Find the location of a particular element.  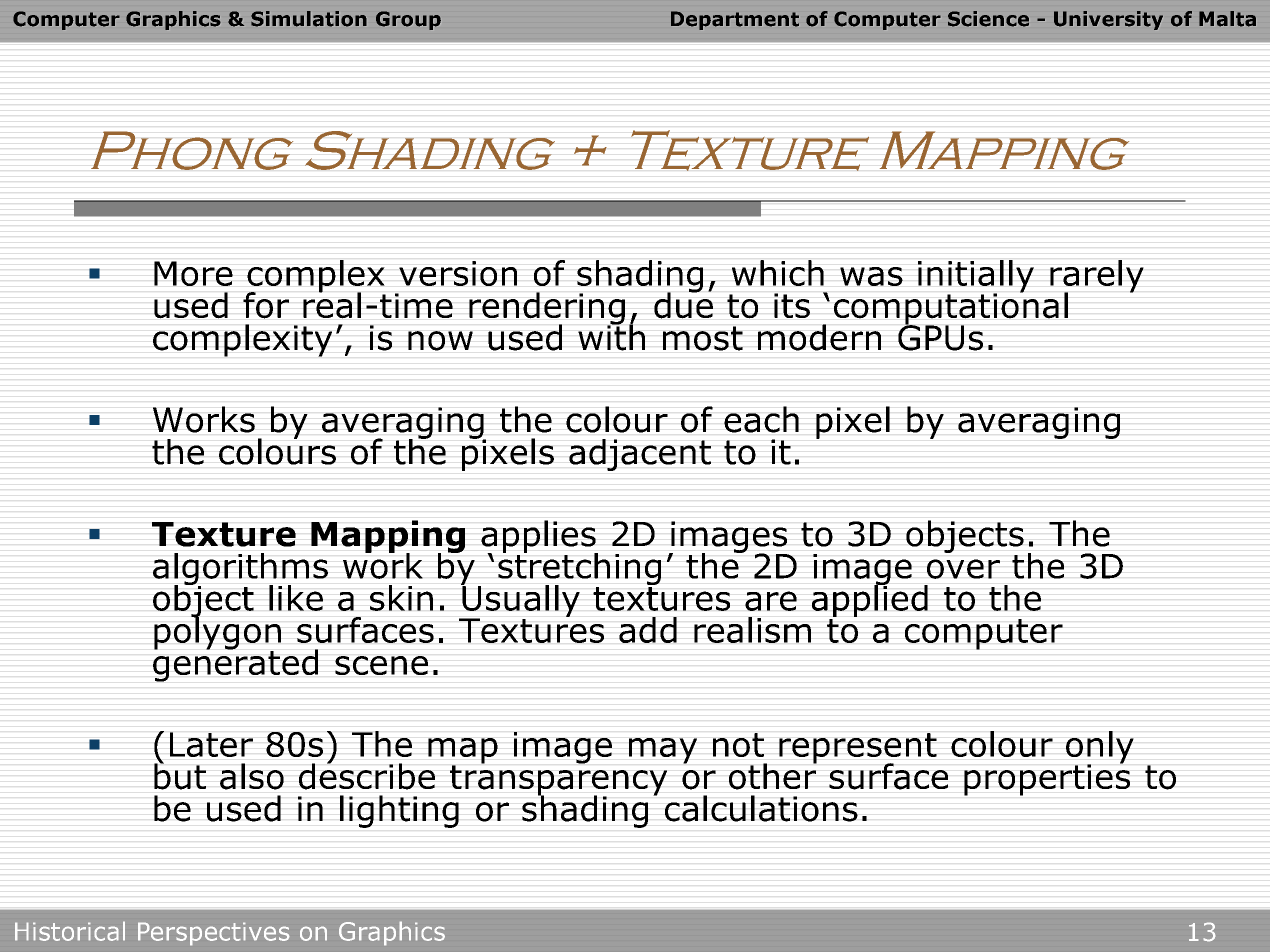

Simulation is located at coordinates (309, 19).
